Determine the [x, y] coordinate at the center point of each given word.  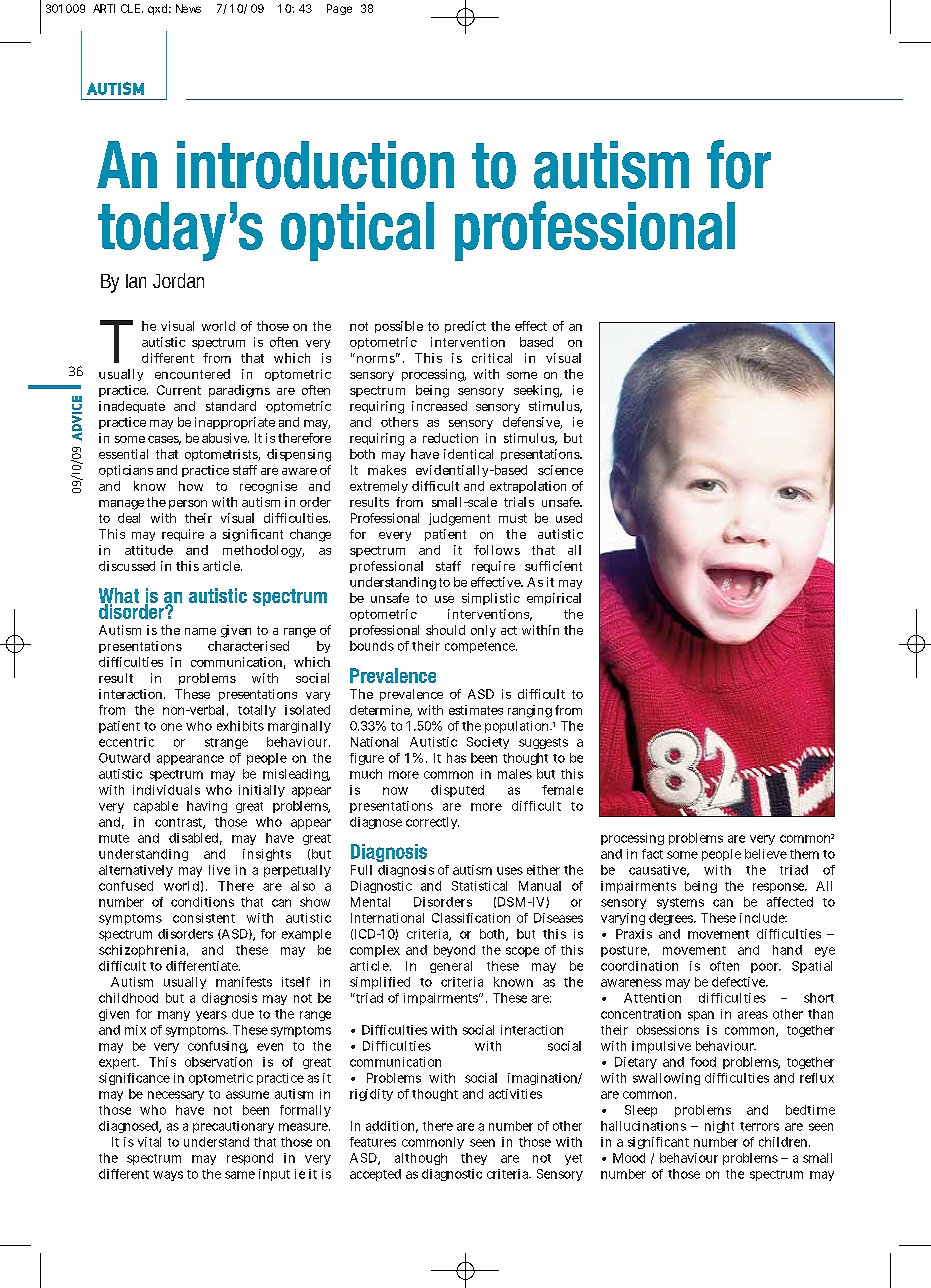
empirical [554, 599]
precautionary [233, 1127]
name [200, 631]
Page [339, 9]
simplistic [491, 599]
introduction [315, 165]
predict [465, 327]
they [474, 1159]
